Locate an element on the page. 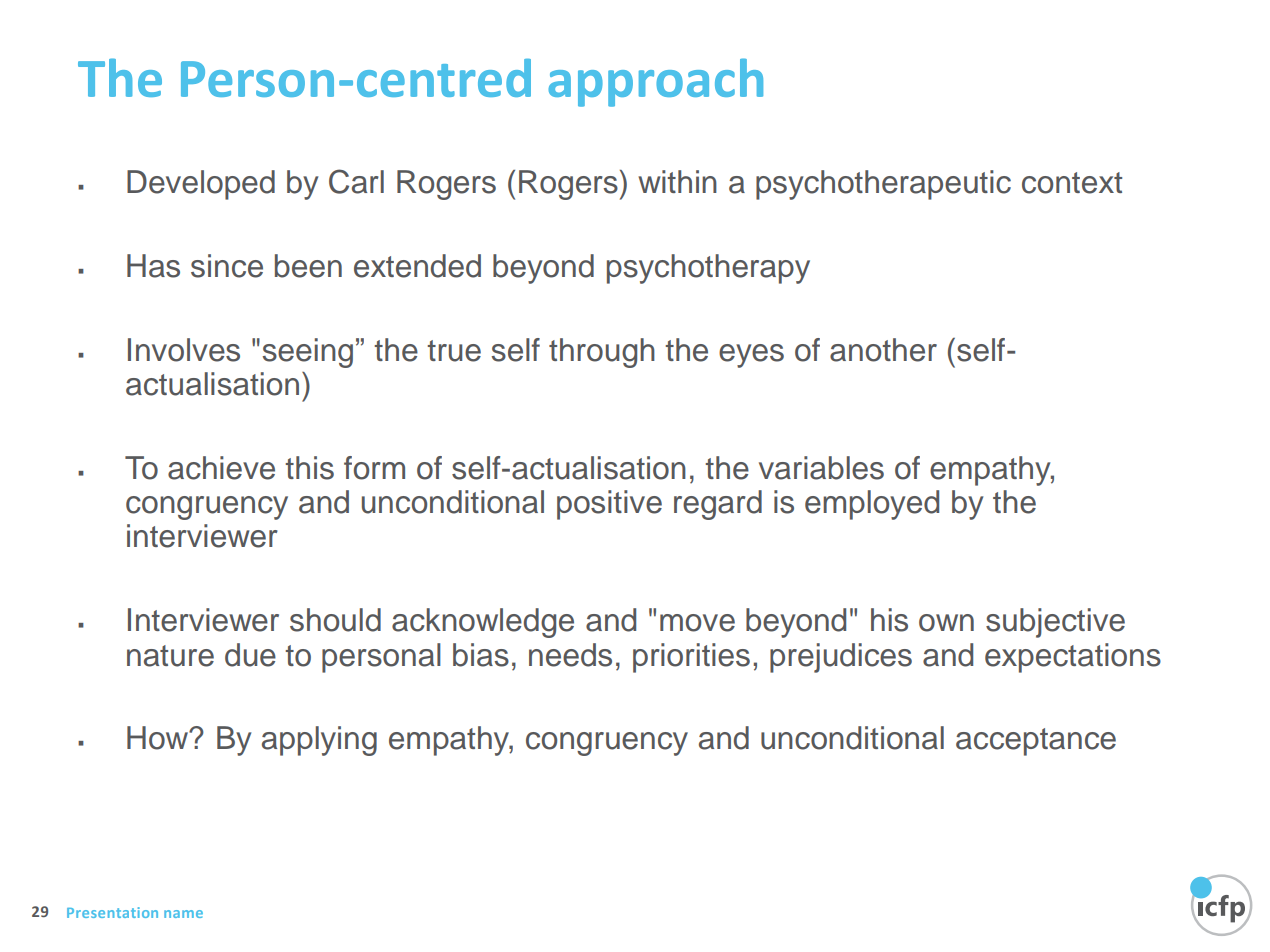 Image resolution: width=1270 pixels, height=952 pixels. context is located at coordinates (1072, 183).
